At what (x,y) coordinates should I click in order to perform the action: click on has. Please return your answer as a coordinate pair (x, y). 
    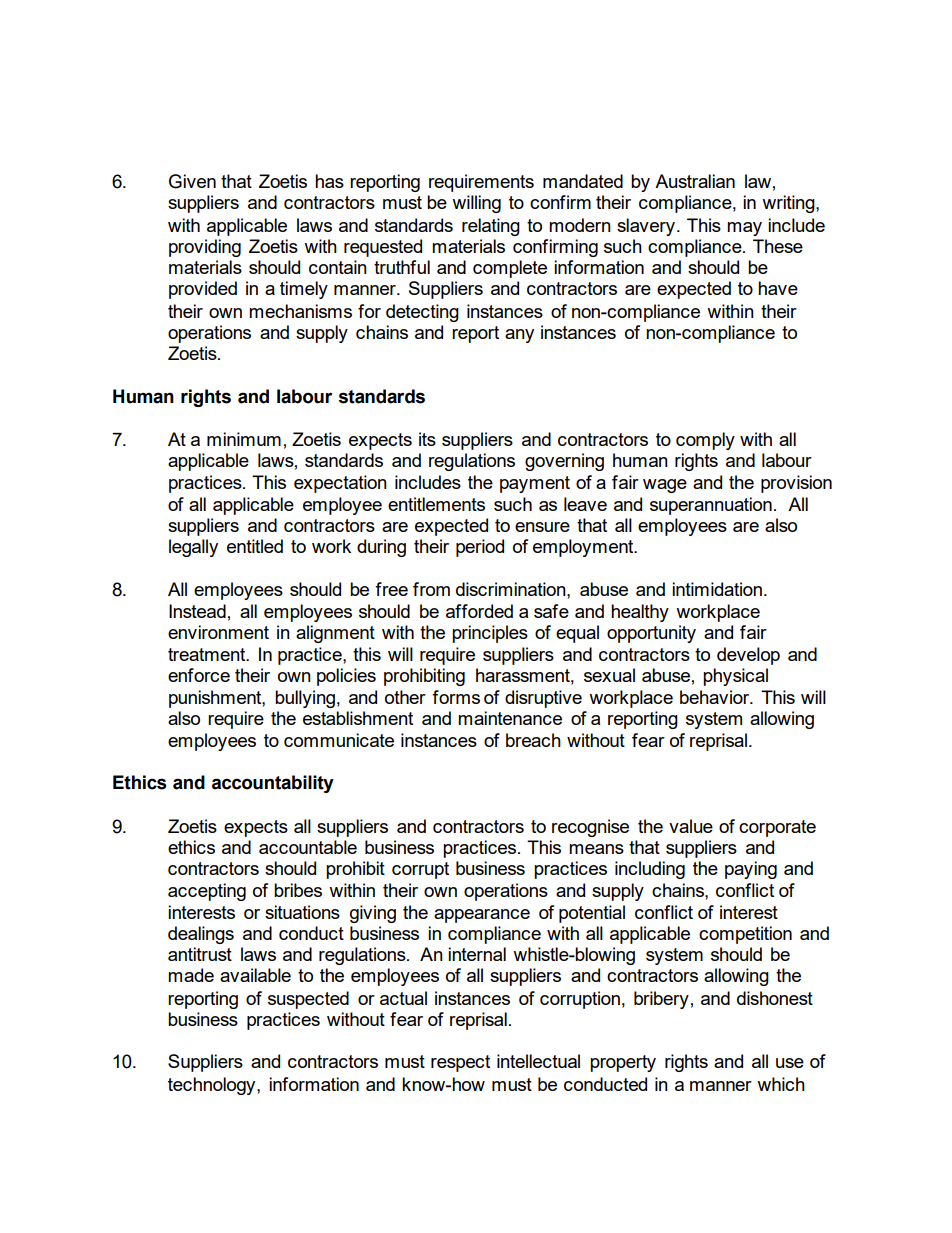
    Looking at the image, I should click on (329, 181).
